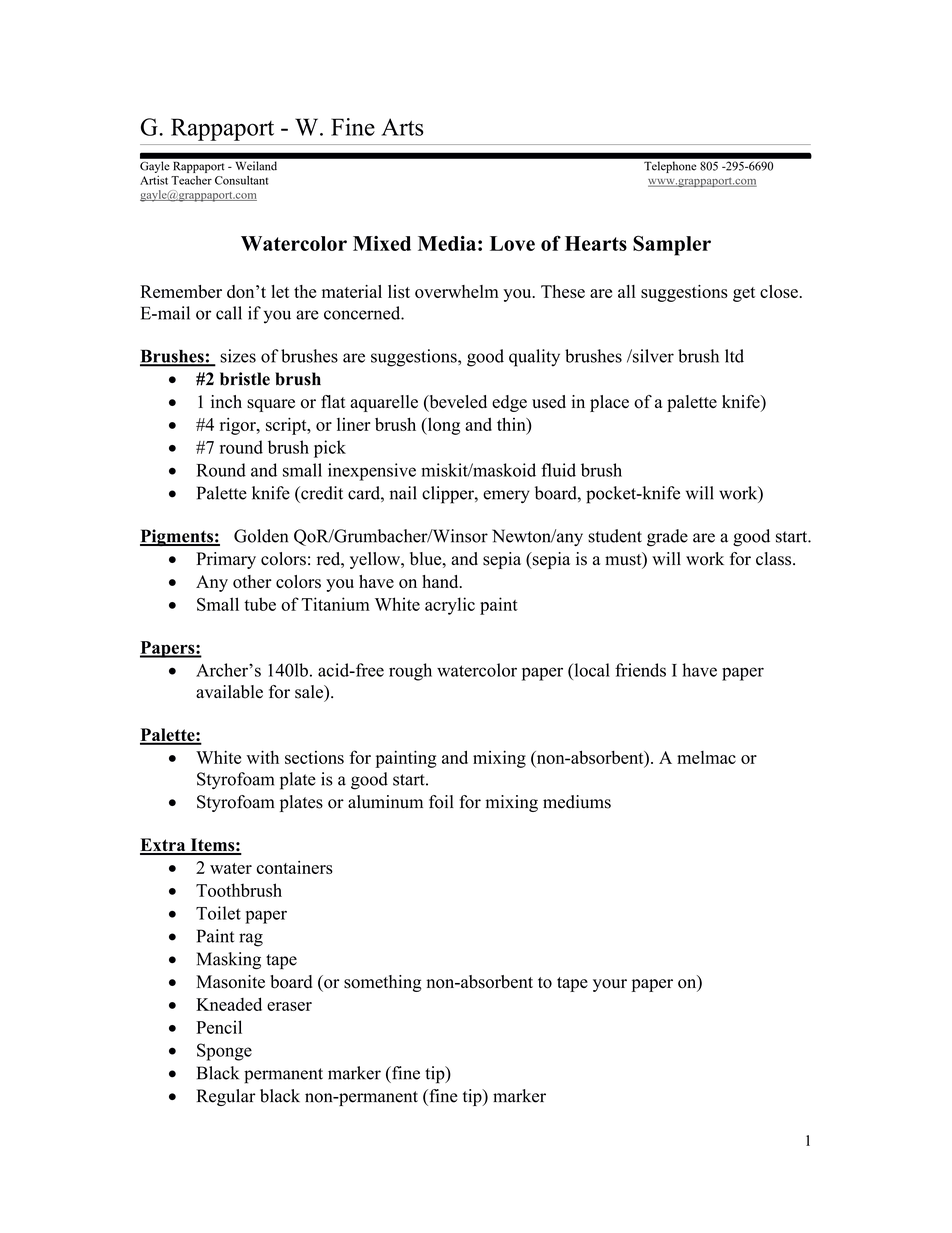 This document has width=952, height=1233. Describe the element at coordinates (239, 426) in the document. I see `rigor` at that location.
